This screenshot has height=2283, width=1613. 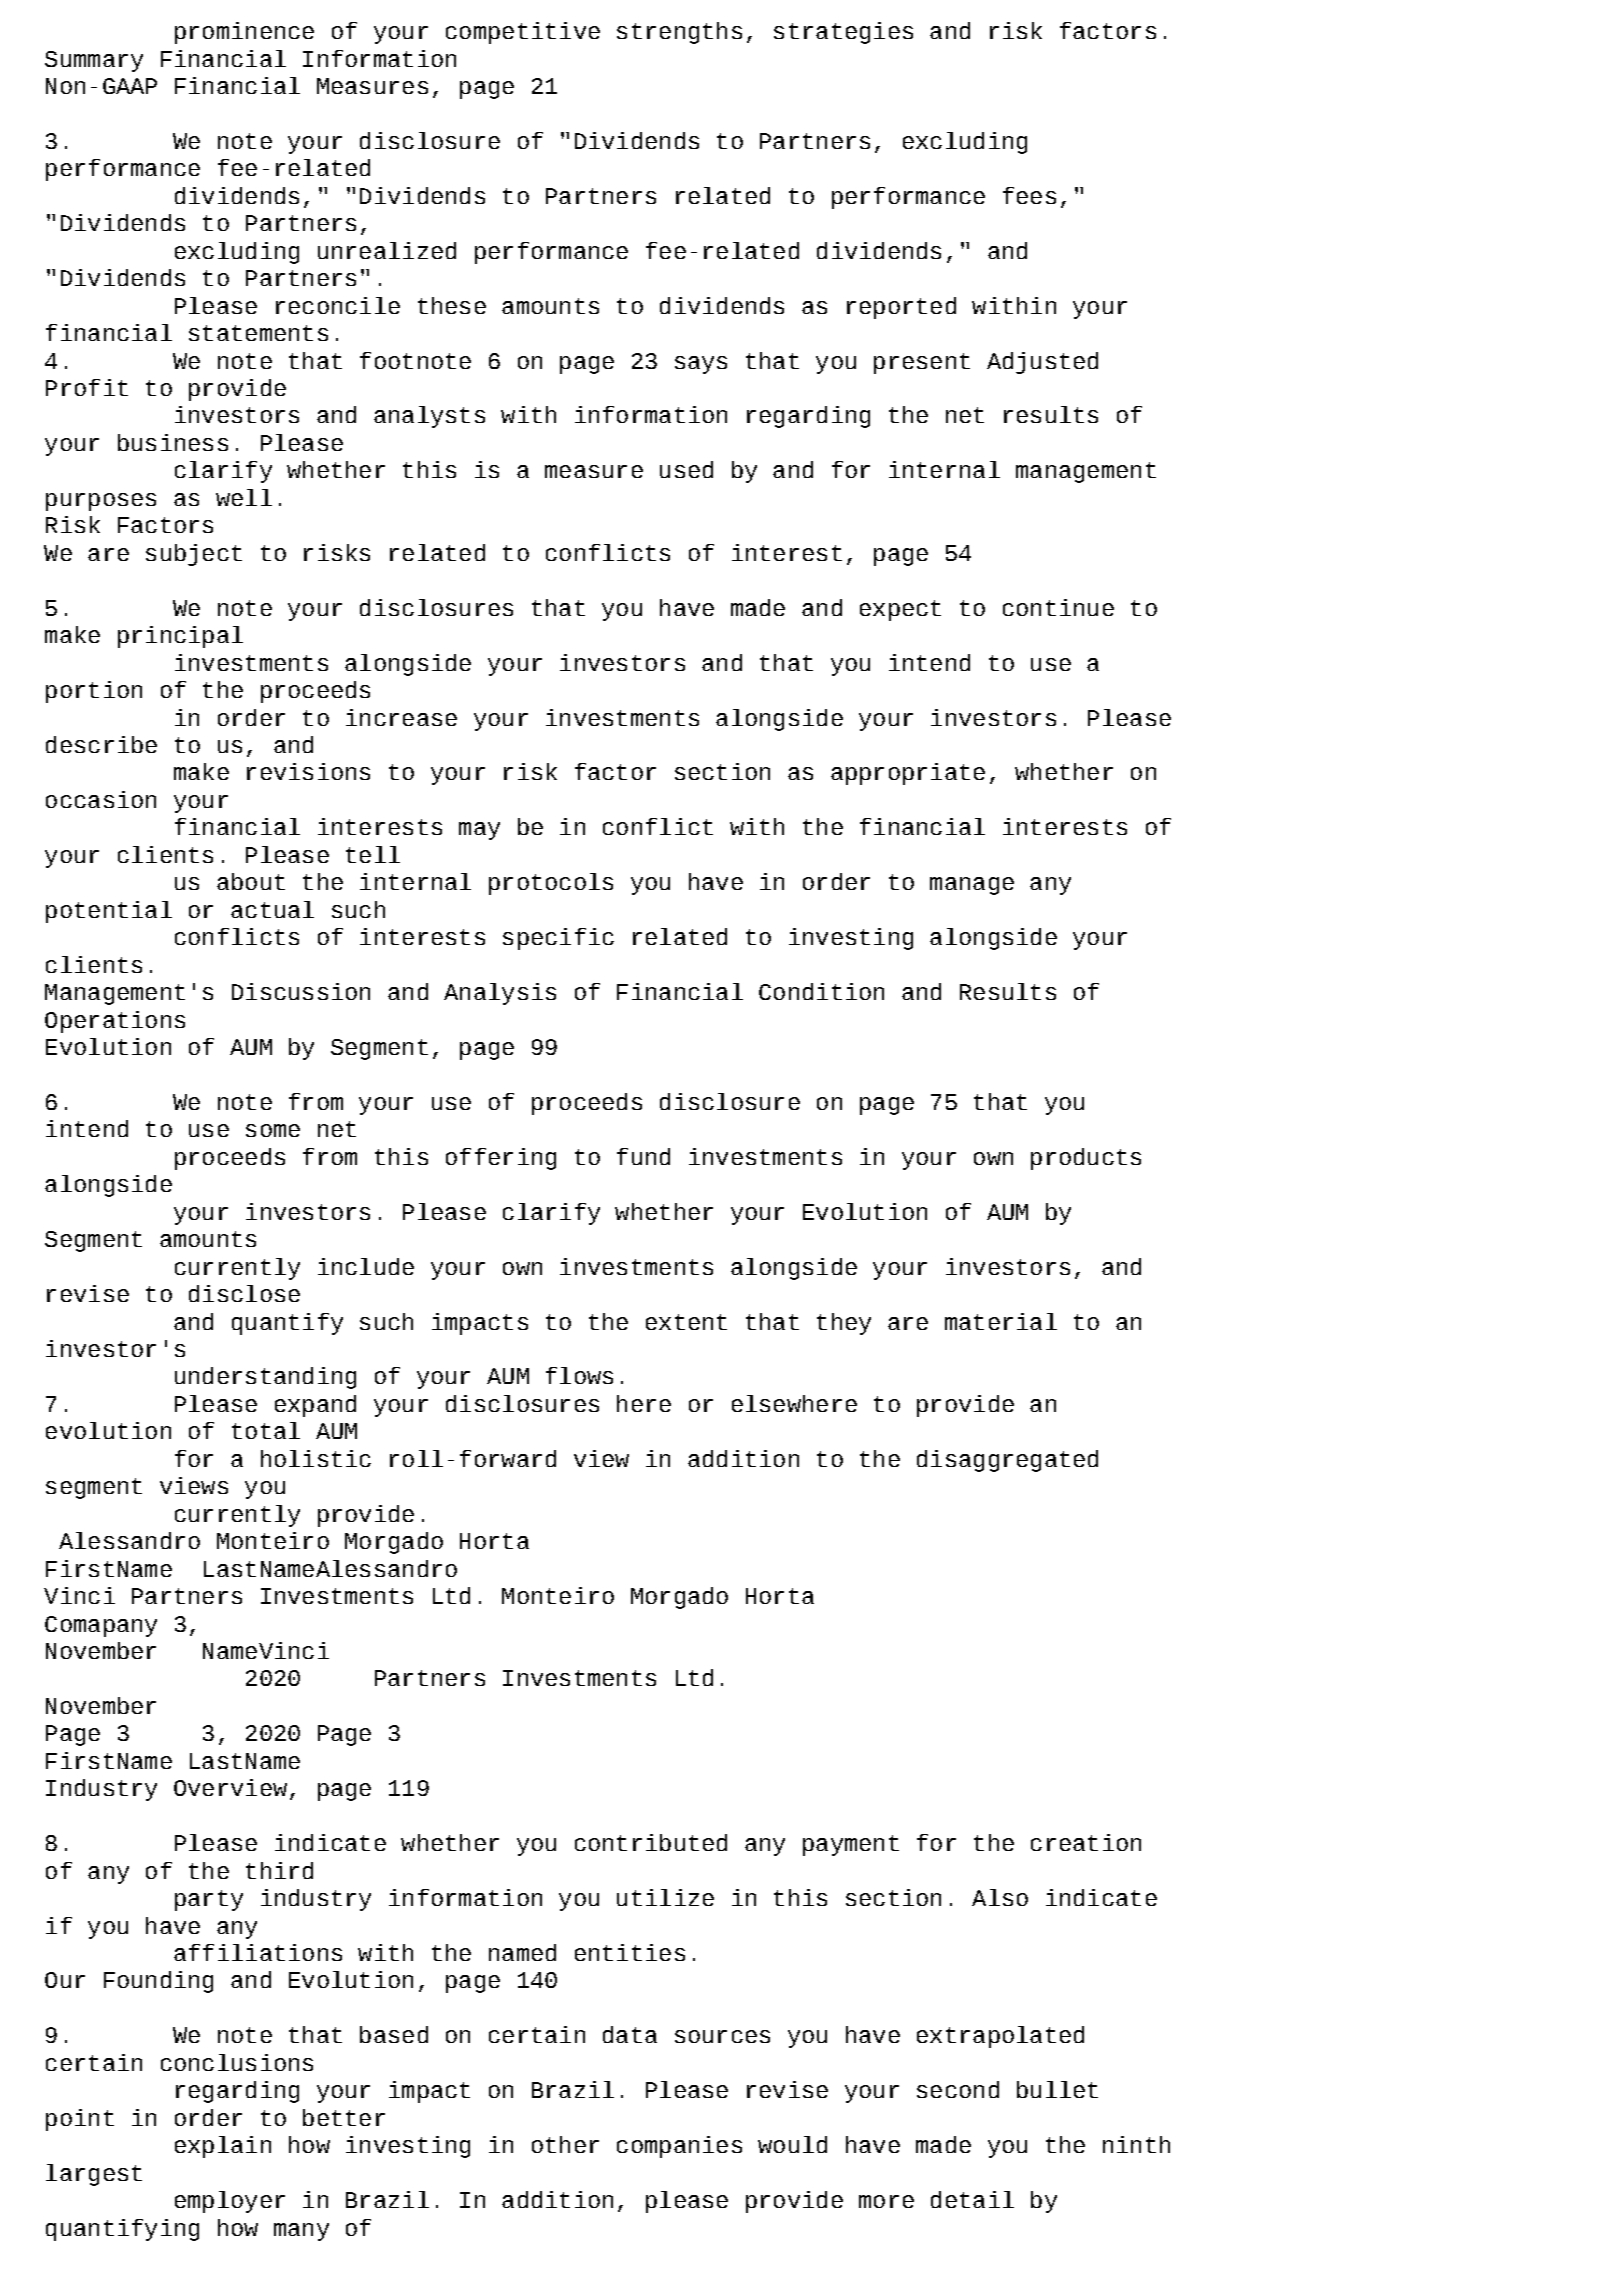 I want to click on some, so click(x=273, y=1130).
